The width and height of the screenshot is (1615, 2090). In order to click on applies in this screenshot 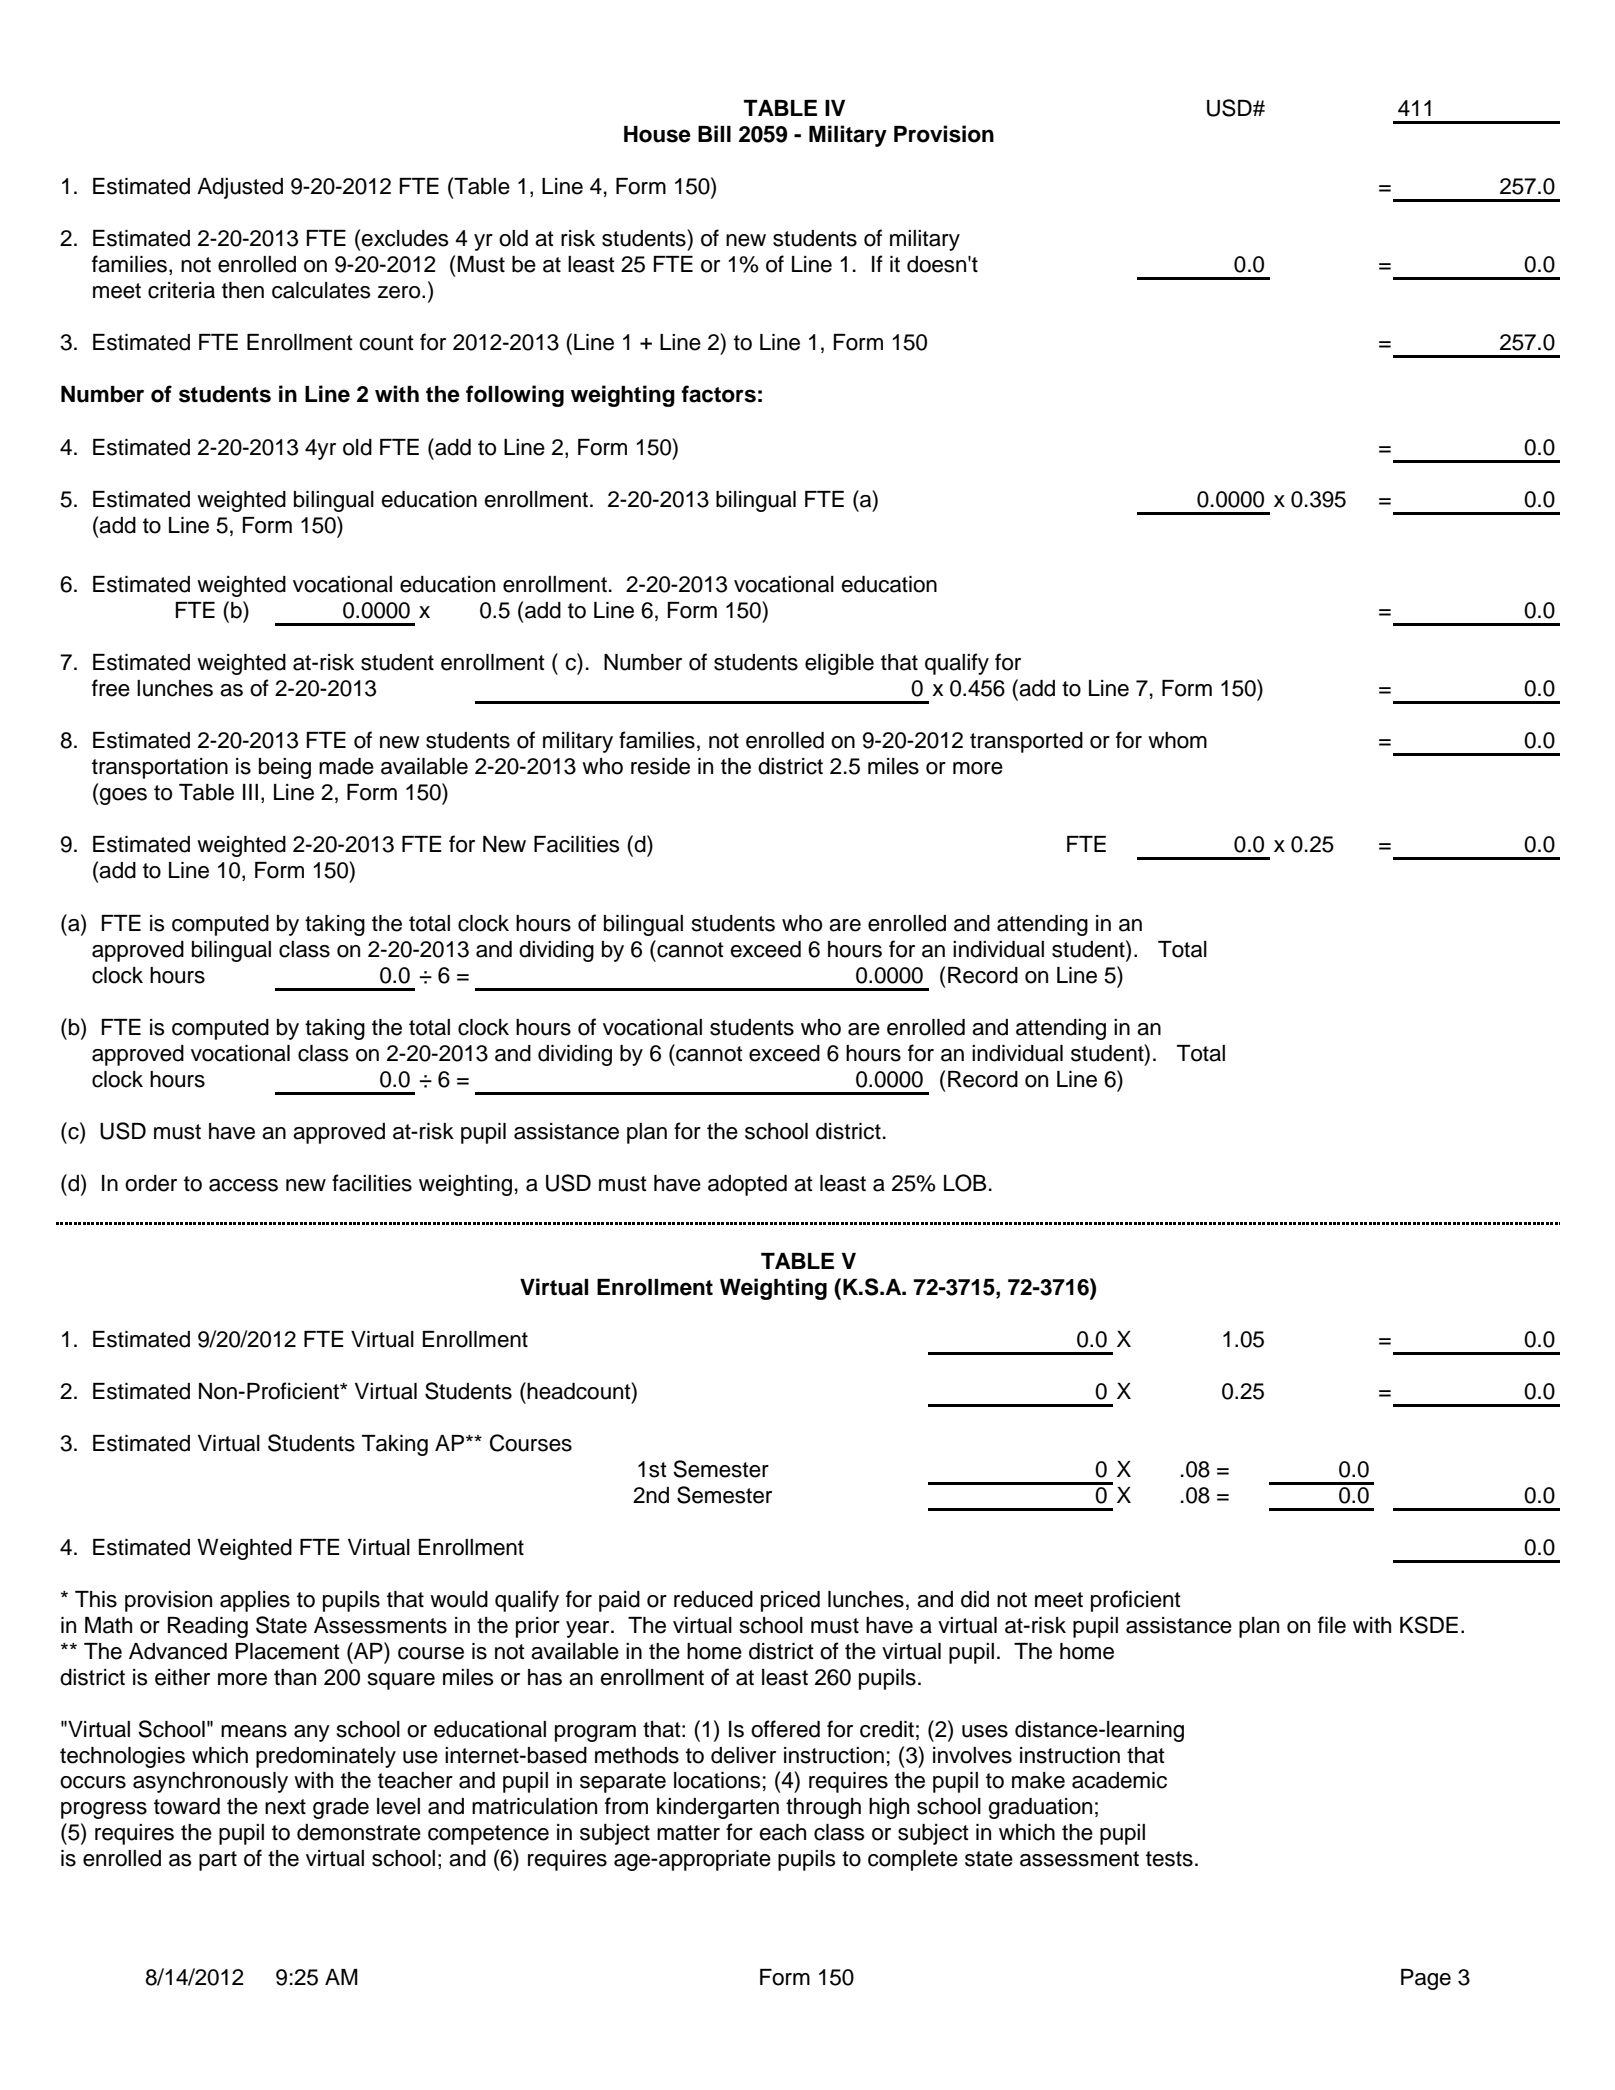, I will do `click(255, 1601)`.
